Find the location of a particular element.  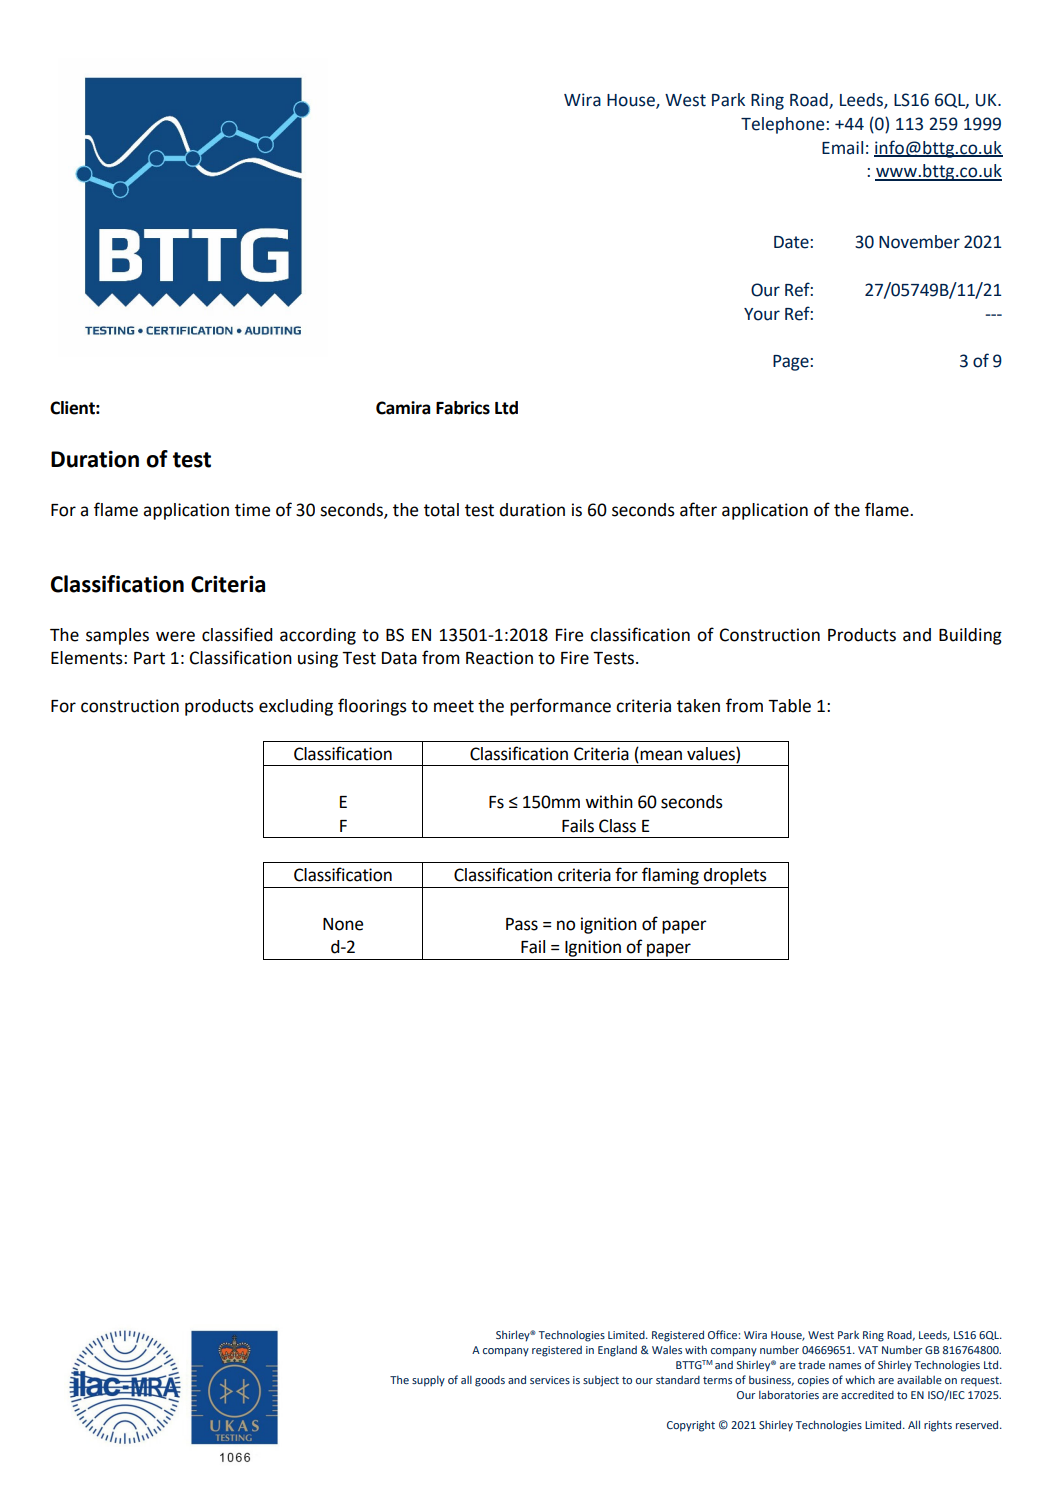

Reaction is located at coordinates (499, 658).
